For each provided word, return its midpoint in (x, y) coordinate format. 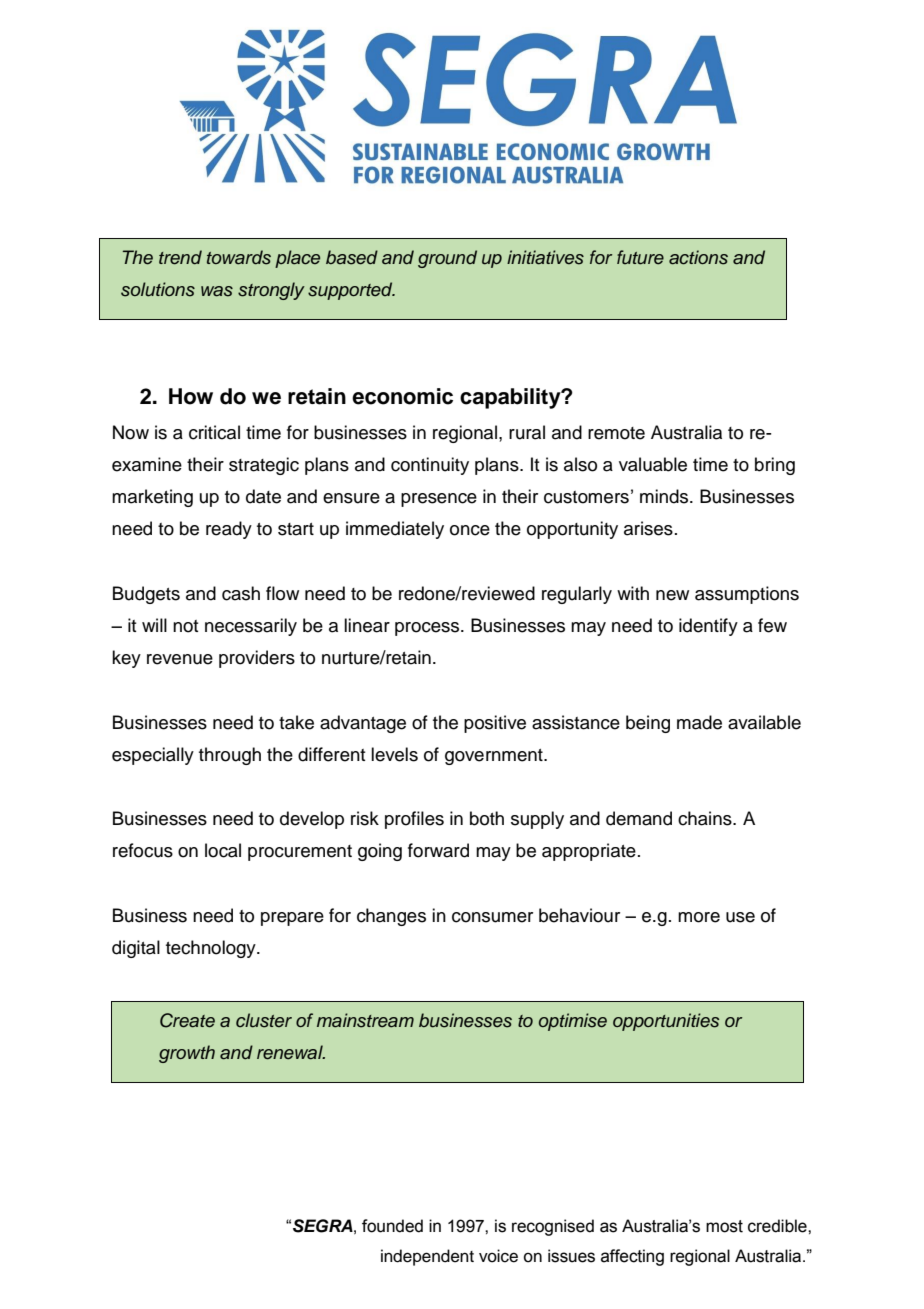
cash (241, 593)
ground (447, 259)
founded (392, 1226)
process (428, 629)
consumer (492, 917)
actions (698, 257)
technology (212, 949)
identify (708, 627)
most (724, 1226)
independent (427, 1257)
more (699, 917)
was (217, 291)
